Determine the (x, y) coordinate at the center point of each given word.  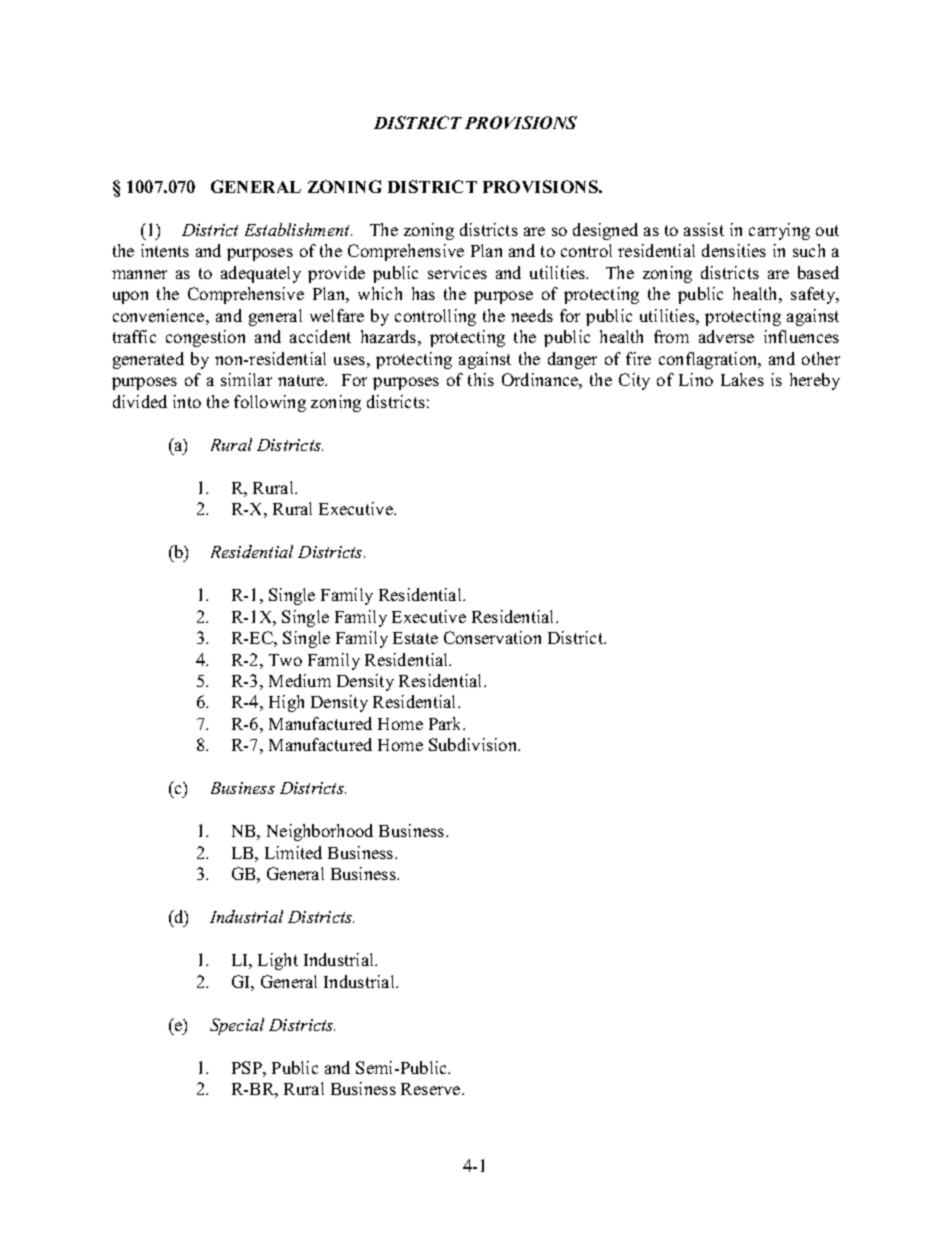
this (481, 379)
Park (447, 723)
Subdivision (474, 744)
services (457, 272)
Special (237, 1026)
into (187, 401)
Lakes (742, 379)
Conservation (492, 637)
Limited (293, 852)
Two (285, 660)
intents (165, 250)
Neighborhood (320, 832)
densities (734, 250)
